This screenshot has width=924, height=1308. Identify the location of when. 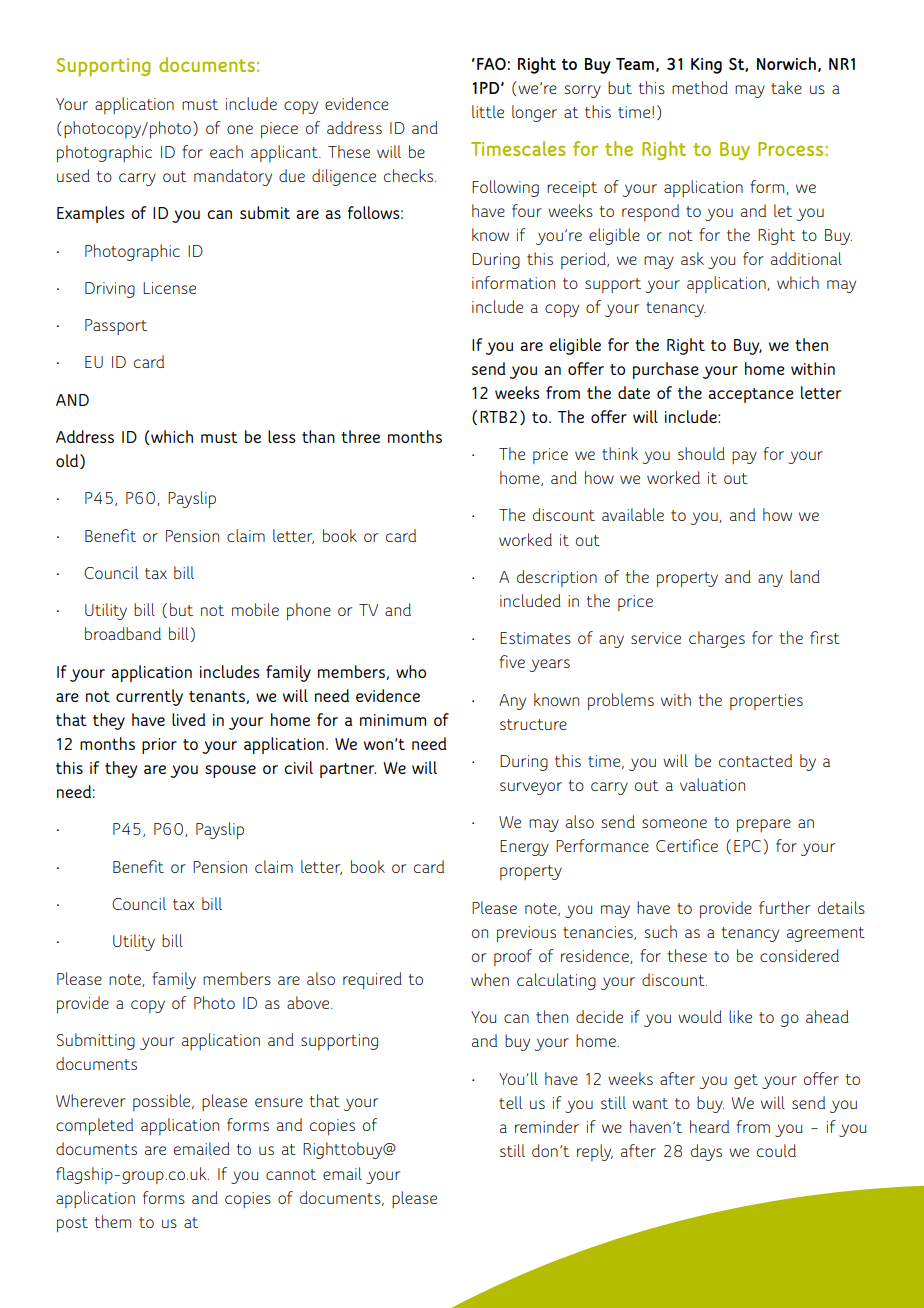
(490, 979).
